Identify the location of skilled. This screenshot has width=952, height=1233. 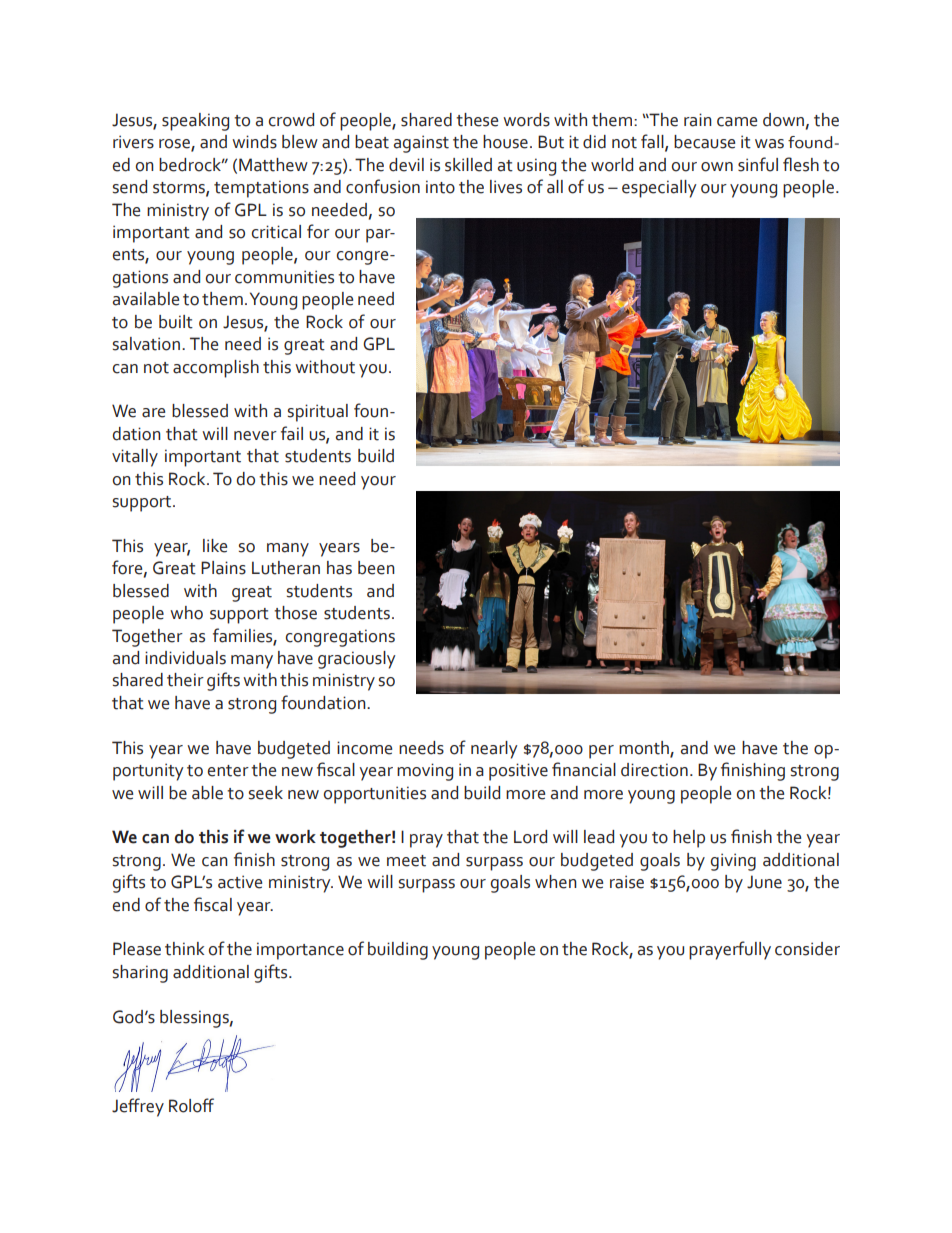
(468, 165).
